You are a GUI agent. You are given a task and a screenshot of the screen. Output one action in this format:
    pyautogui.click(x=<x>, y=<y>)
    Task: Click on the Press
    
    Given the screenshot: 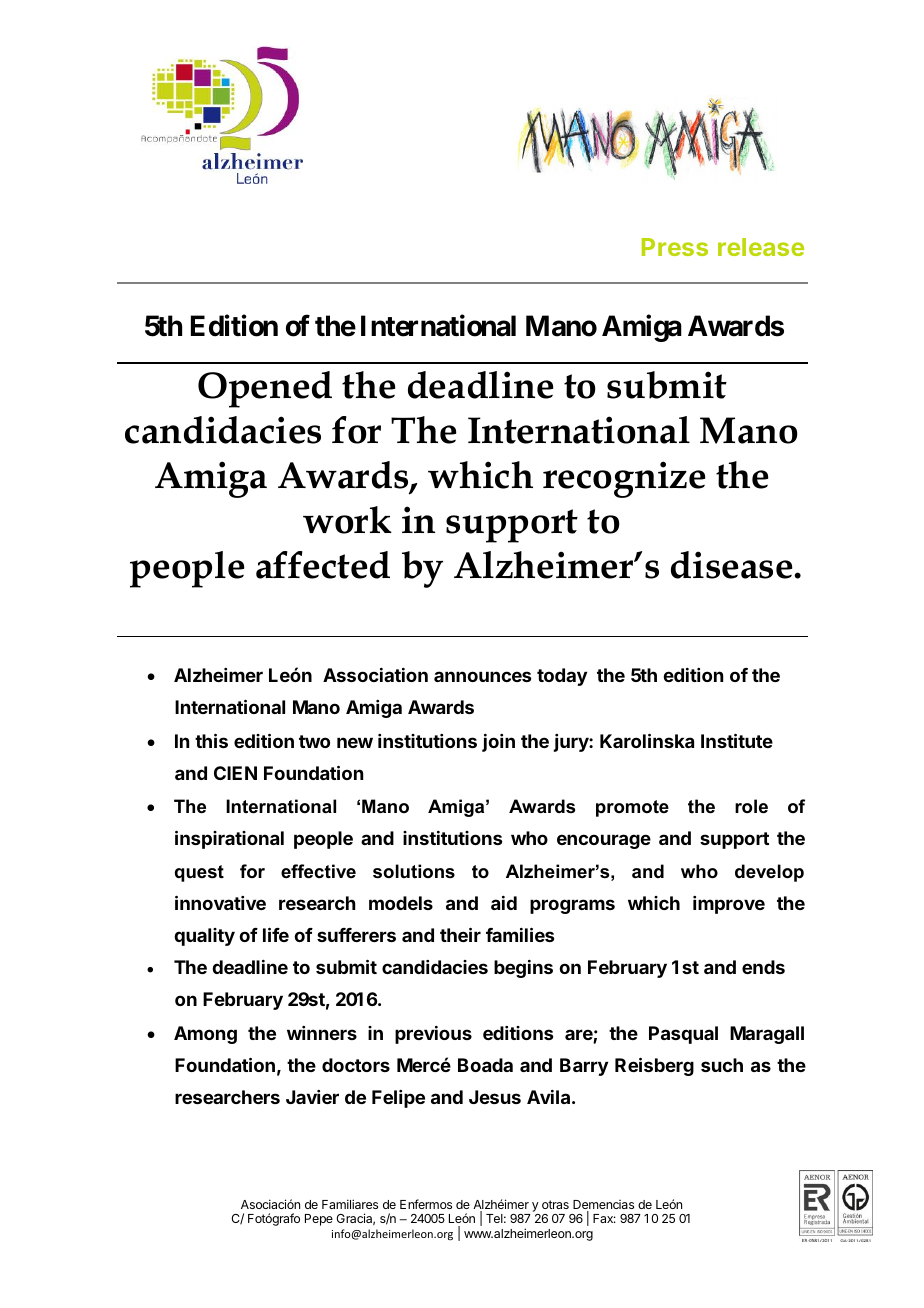 What is the action you would take?
    pyautogui.click(x=675, y=247)
